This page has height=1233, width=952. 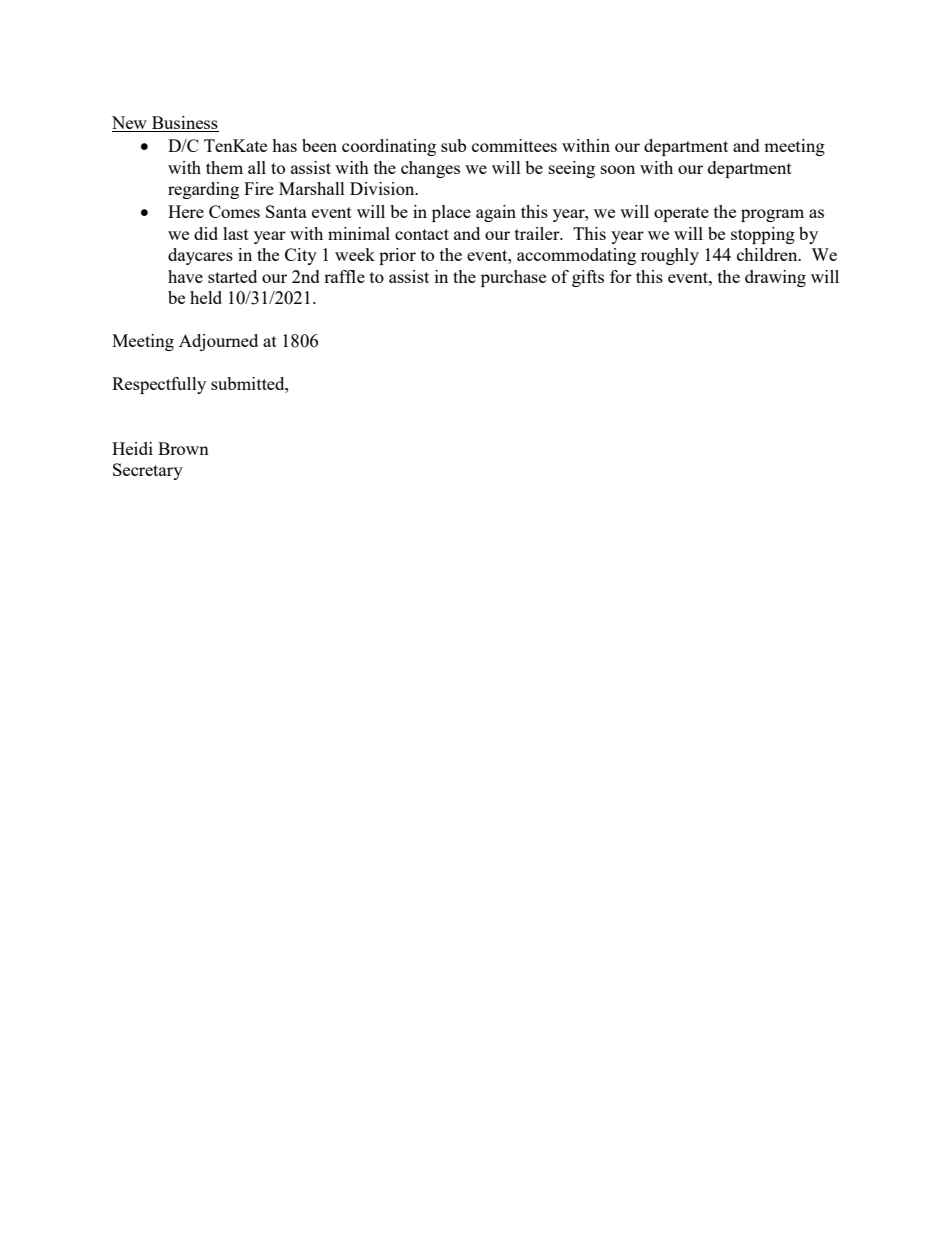 I want to click on purchase, so click(x=513, y=278).
